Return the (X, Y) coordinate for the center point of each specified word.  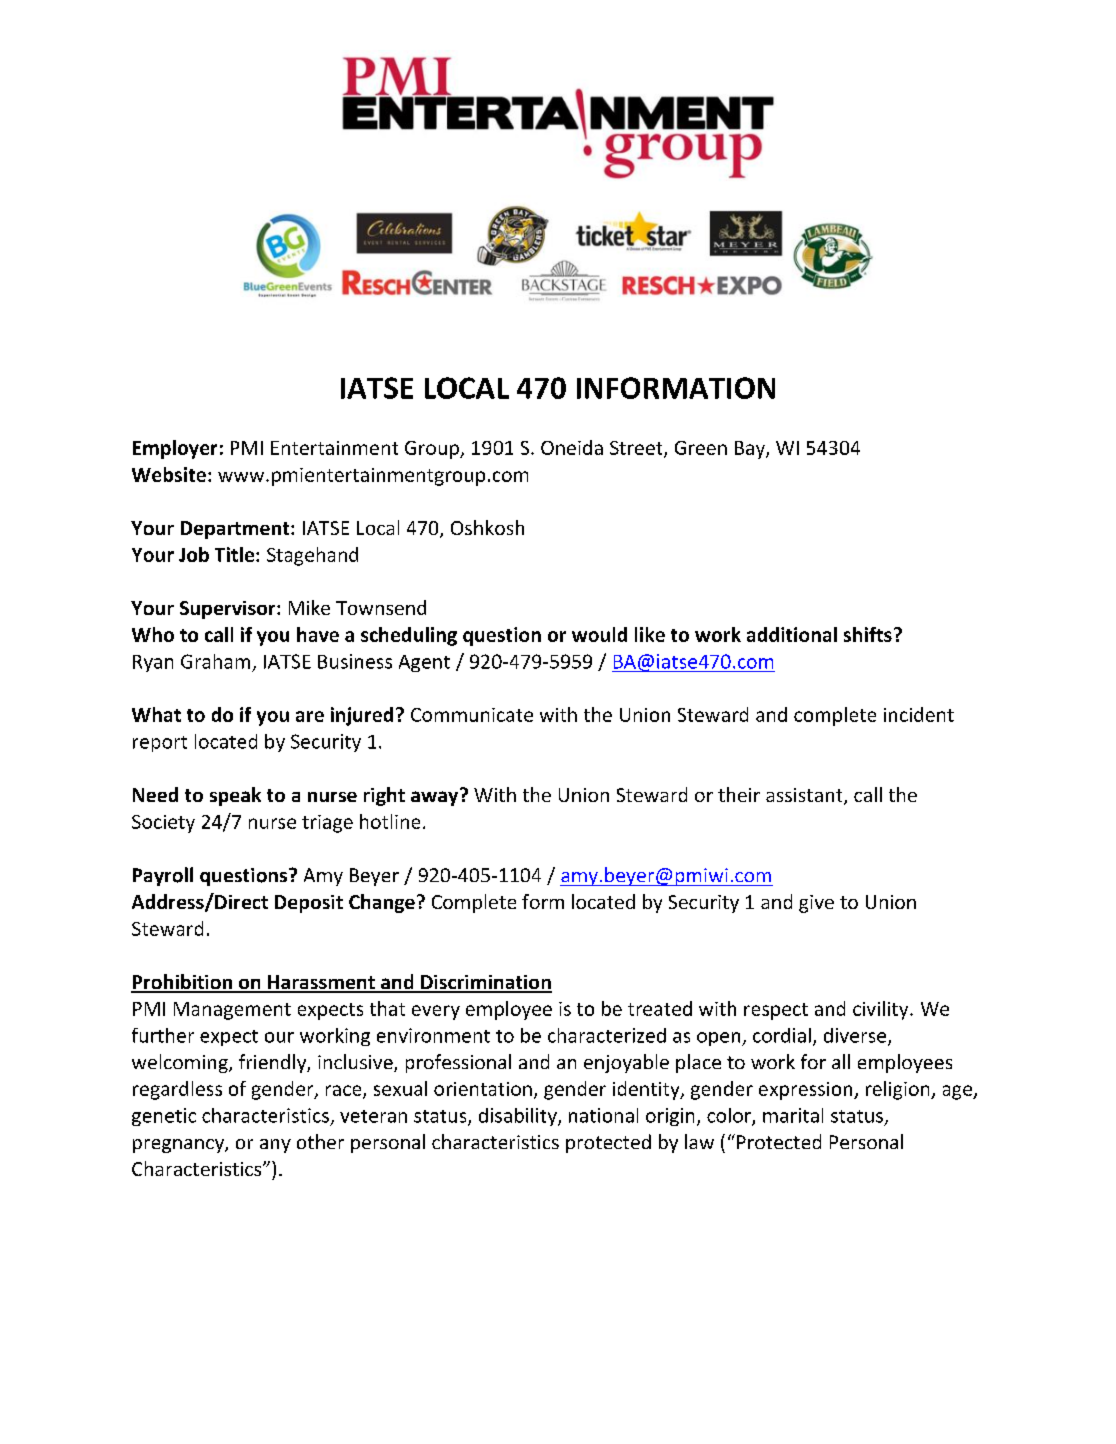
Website (169, 474)
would (599, 634)
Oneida (572, 447)
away (436, 797)
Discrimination (485, 983)
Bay (751, 450)
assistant (805, 796)
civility (882, 1010)
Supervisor (229, 610)
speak (235, 796)
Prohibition (182, 983)
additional (792, 634)
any (275, 1146)
